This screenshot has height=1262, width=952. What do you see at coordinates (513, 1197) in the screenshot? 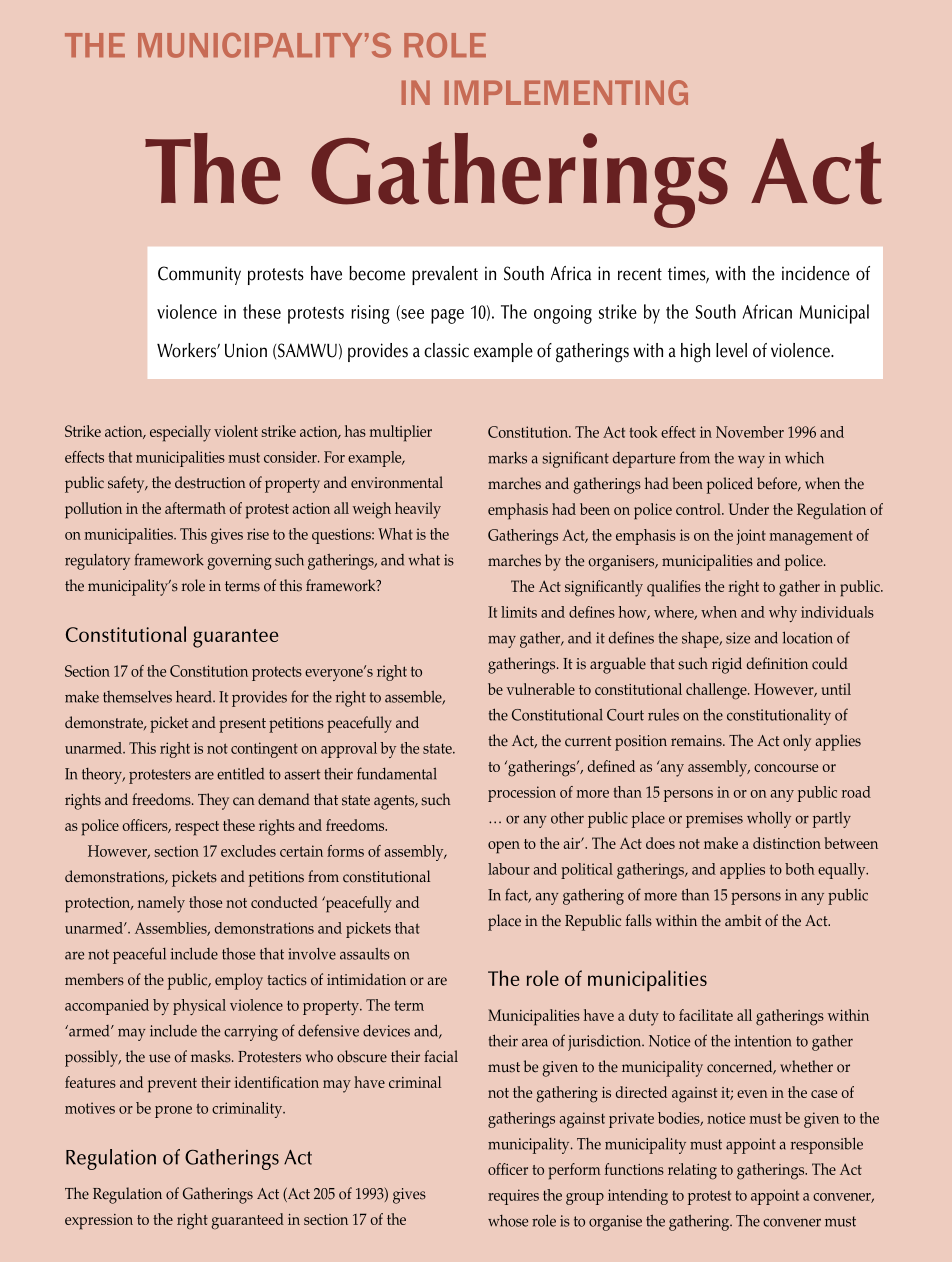
I see `requires` at bounding box center [513, 1197].
